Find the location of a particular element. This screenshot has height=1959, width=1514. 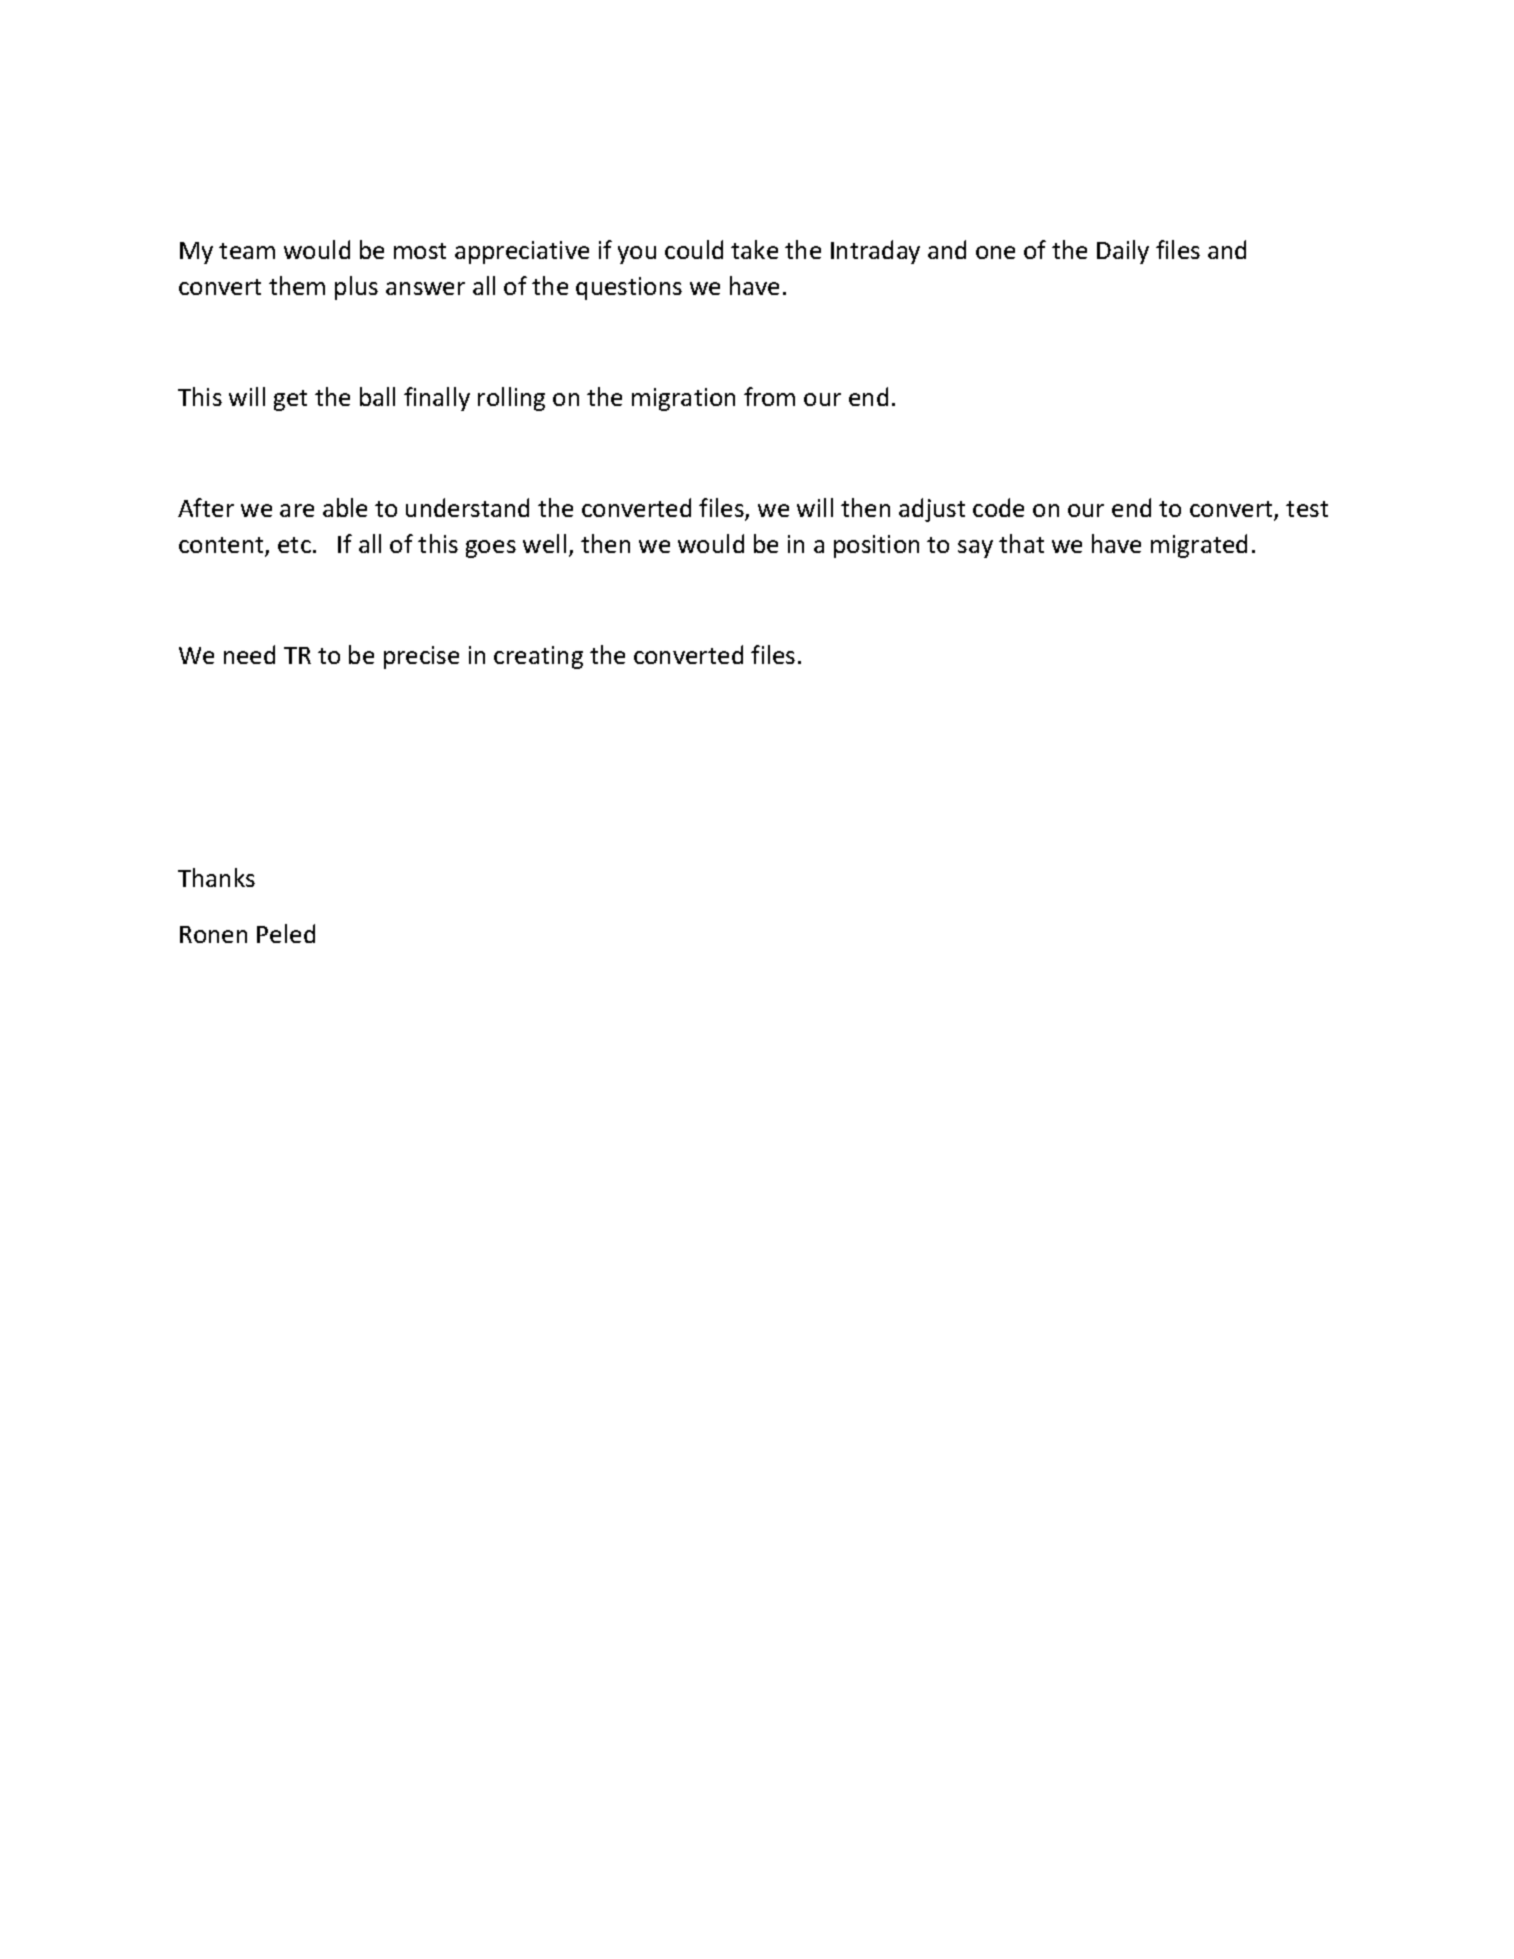

etc is located at coordinates (294, 545).
